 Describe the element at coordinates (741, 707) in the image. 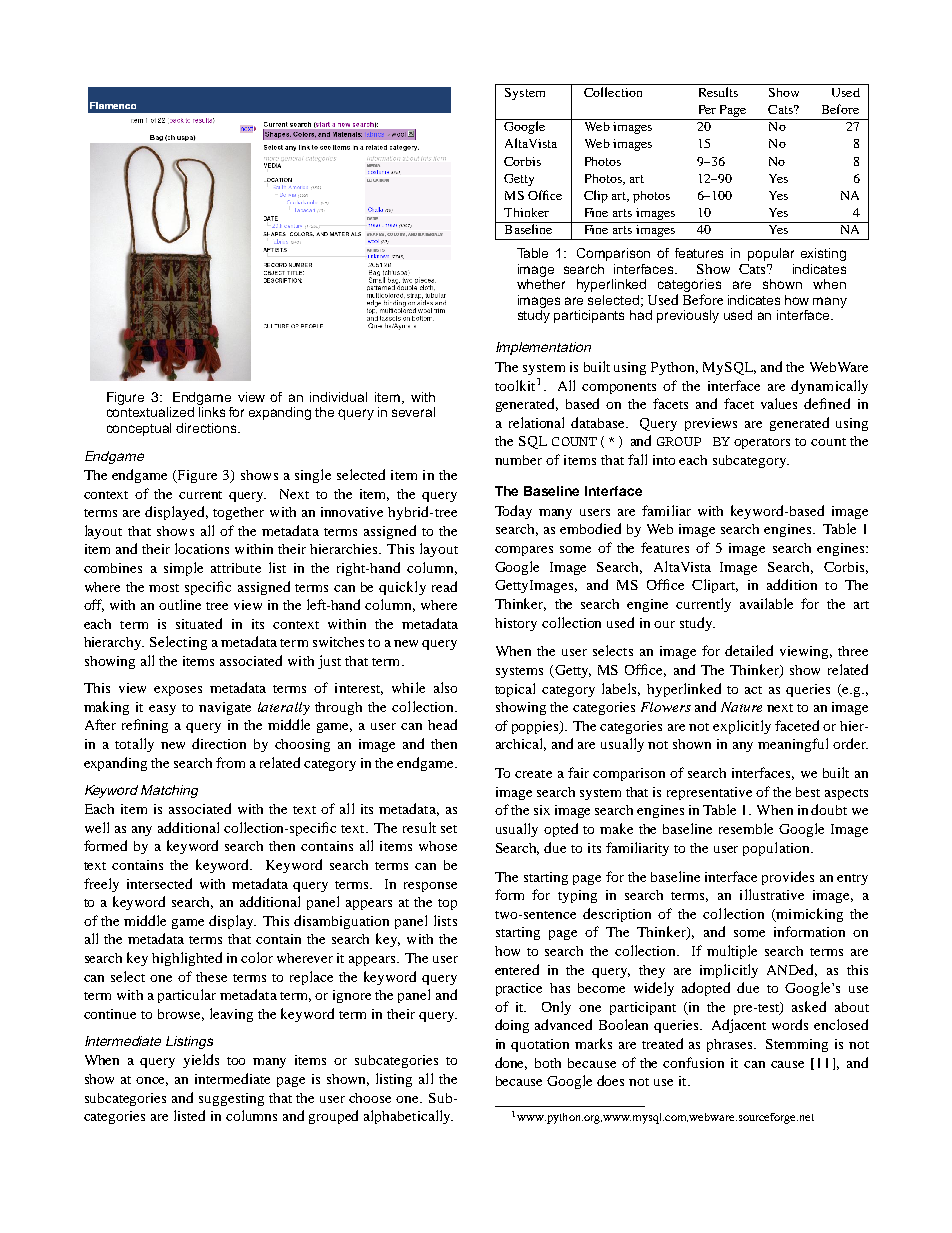

I see `Nature` at that location.
